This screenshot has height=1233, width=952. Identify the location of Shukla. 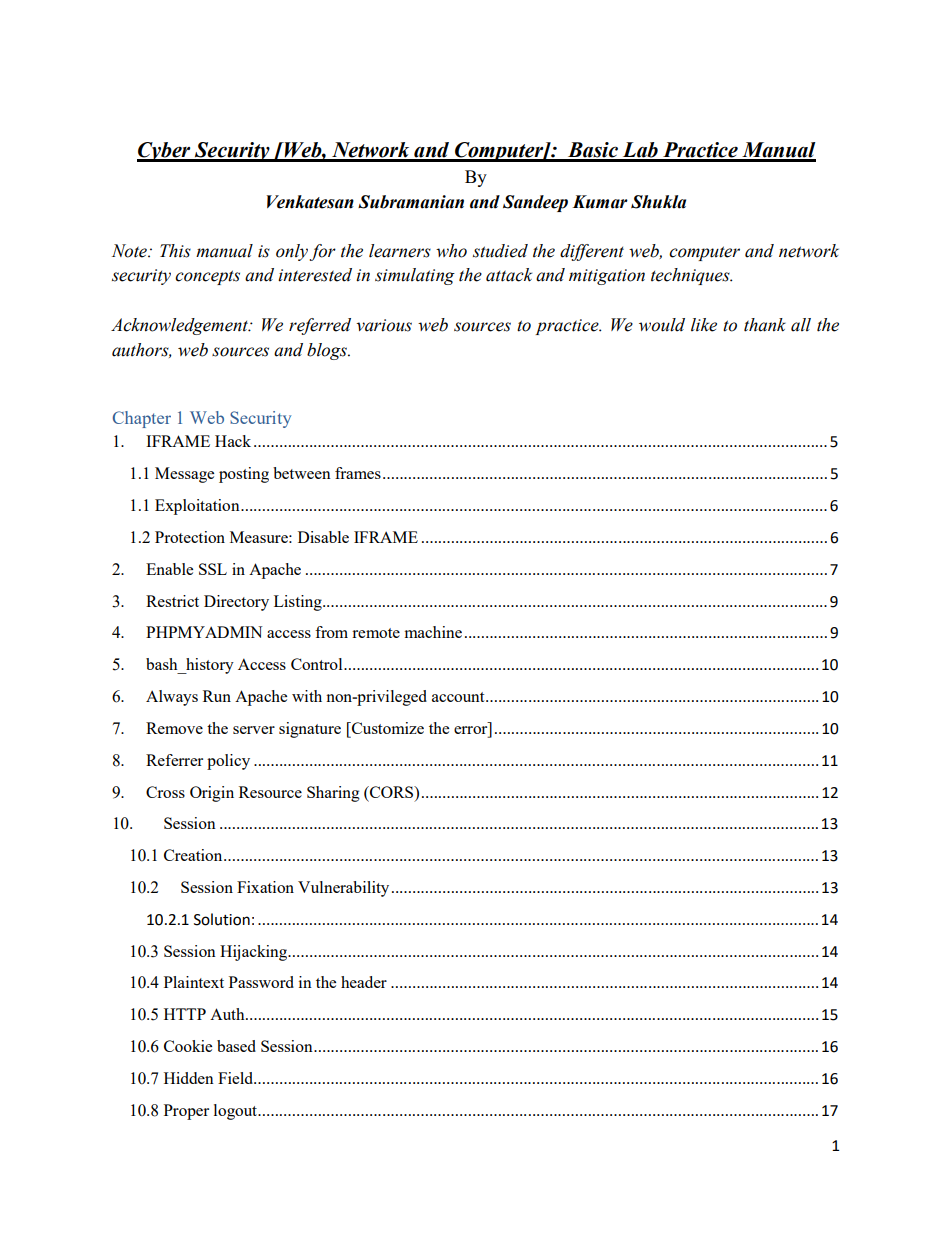
(658, 202).
